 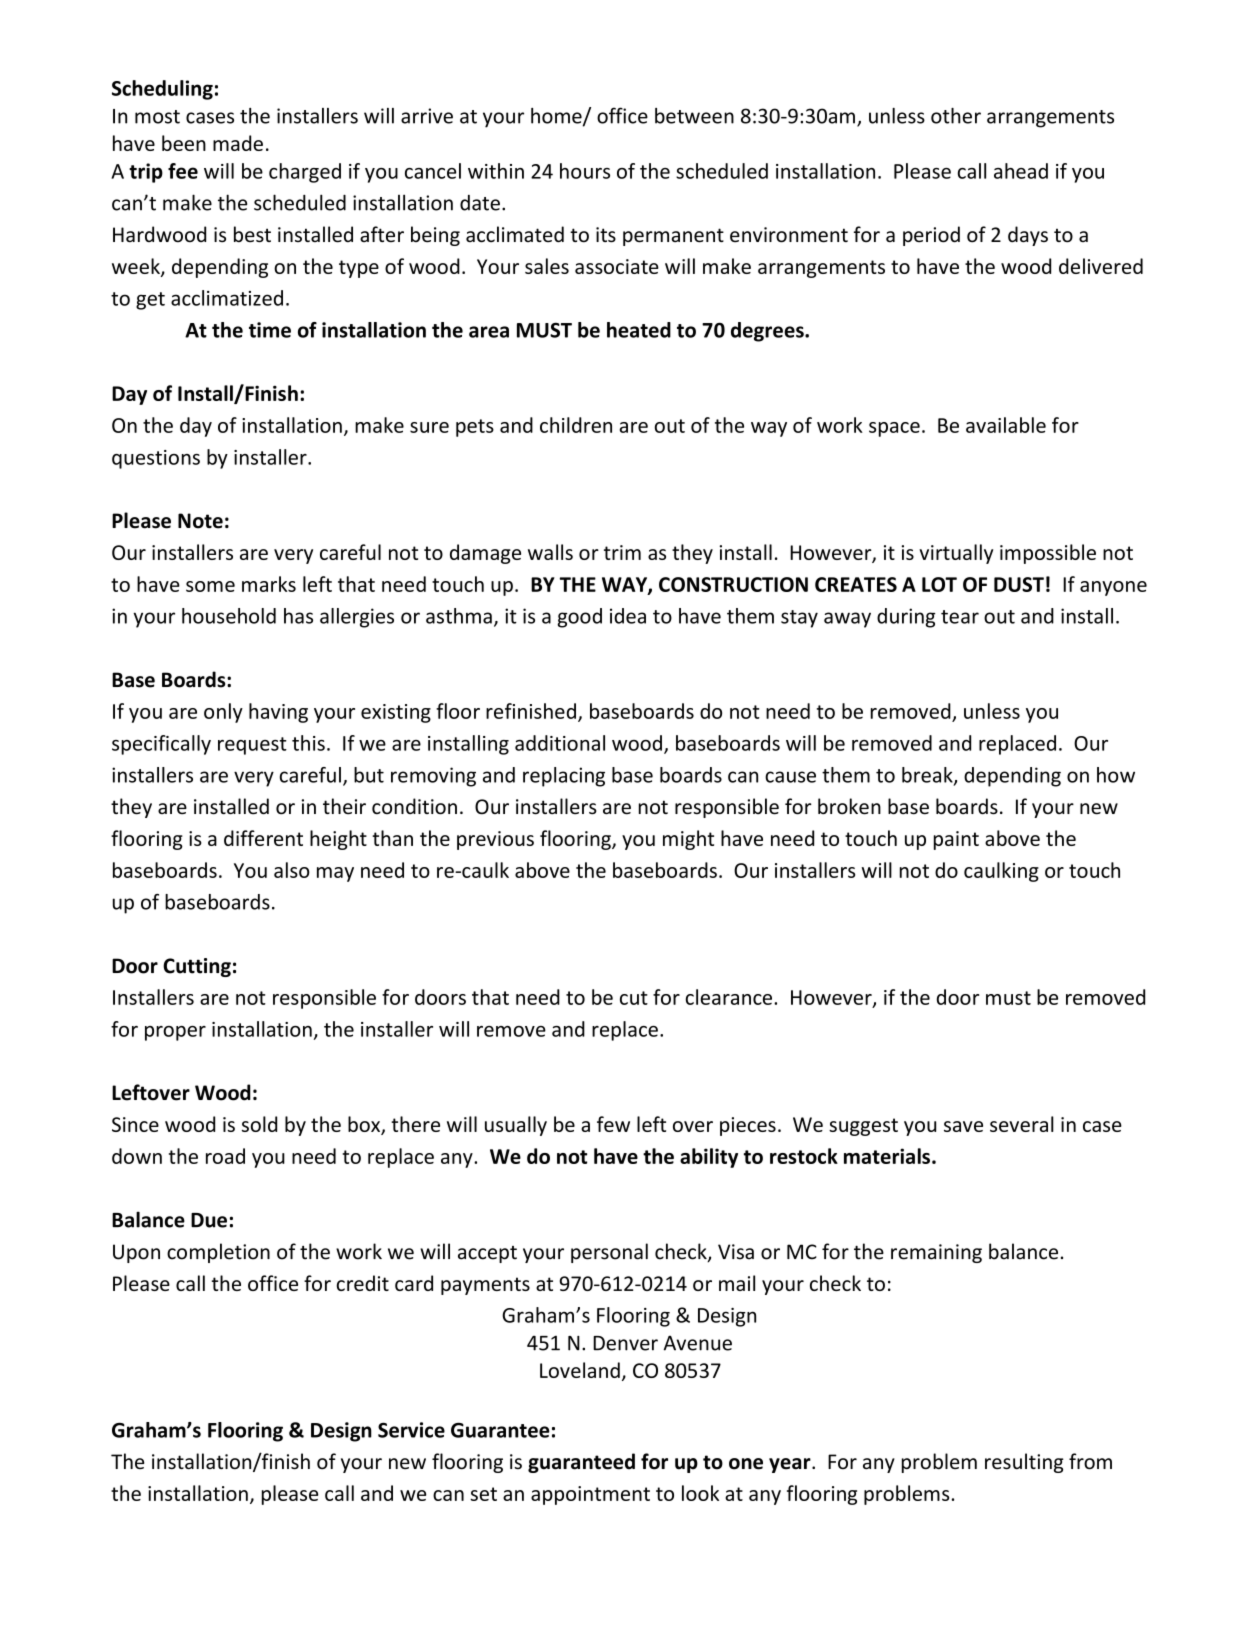 I want to click on paint, so click(x=956, y=840).
